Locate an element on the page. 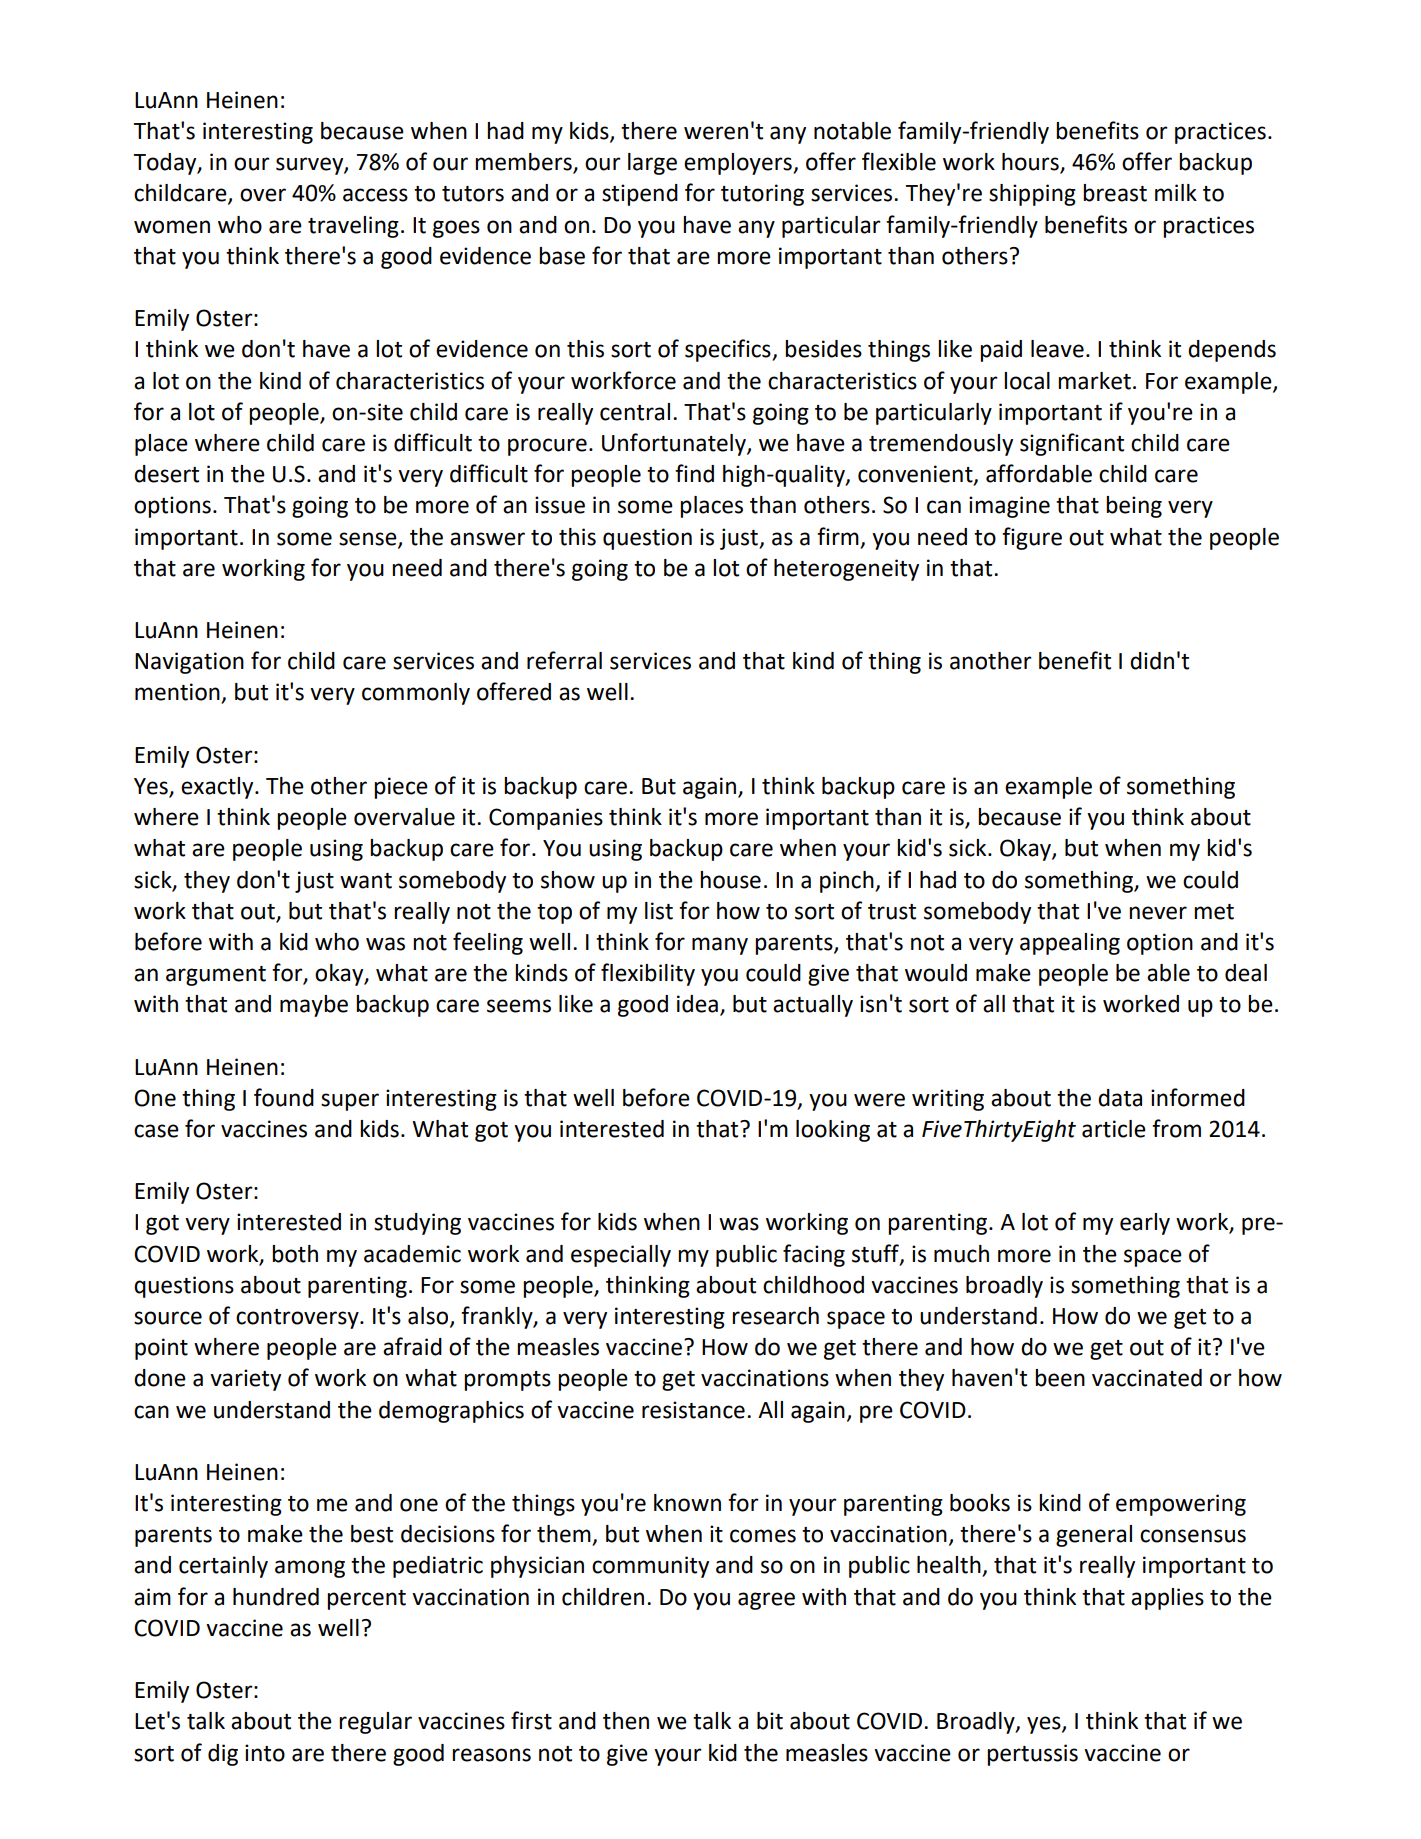 The image size is (1421, 1839). variety is located at coordinates (245, 1380).
